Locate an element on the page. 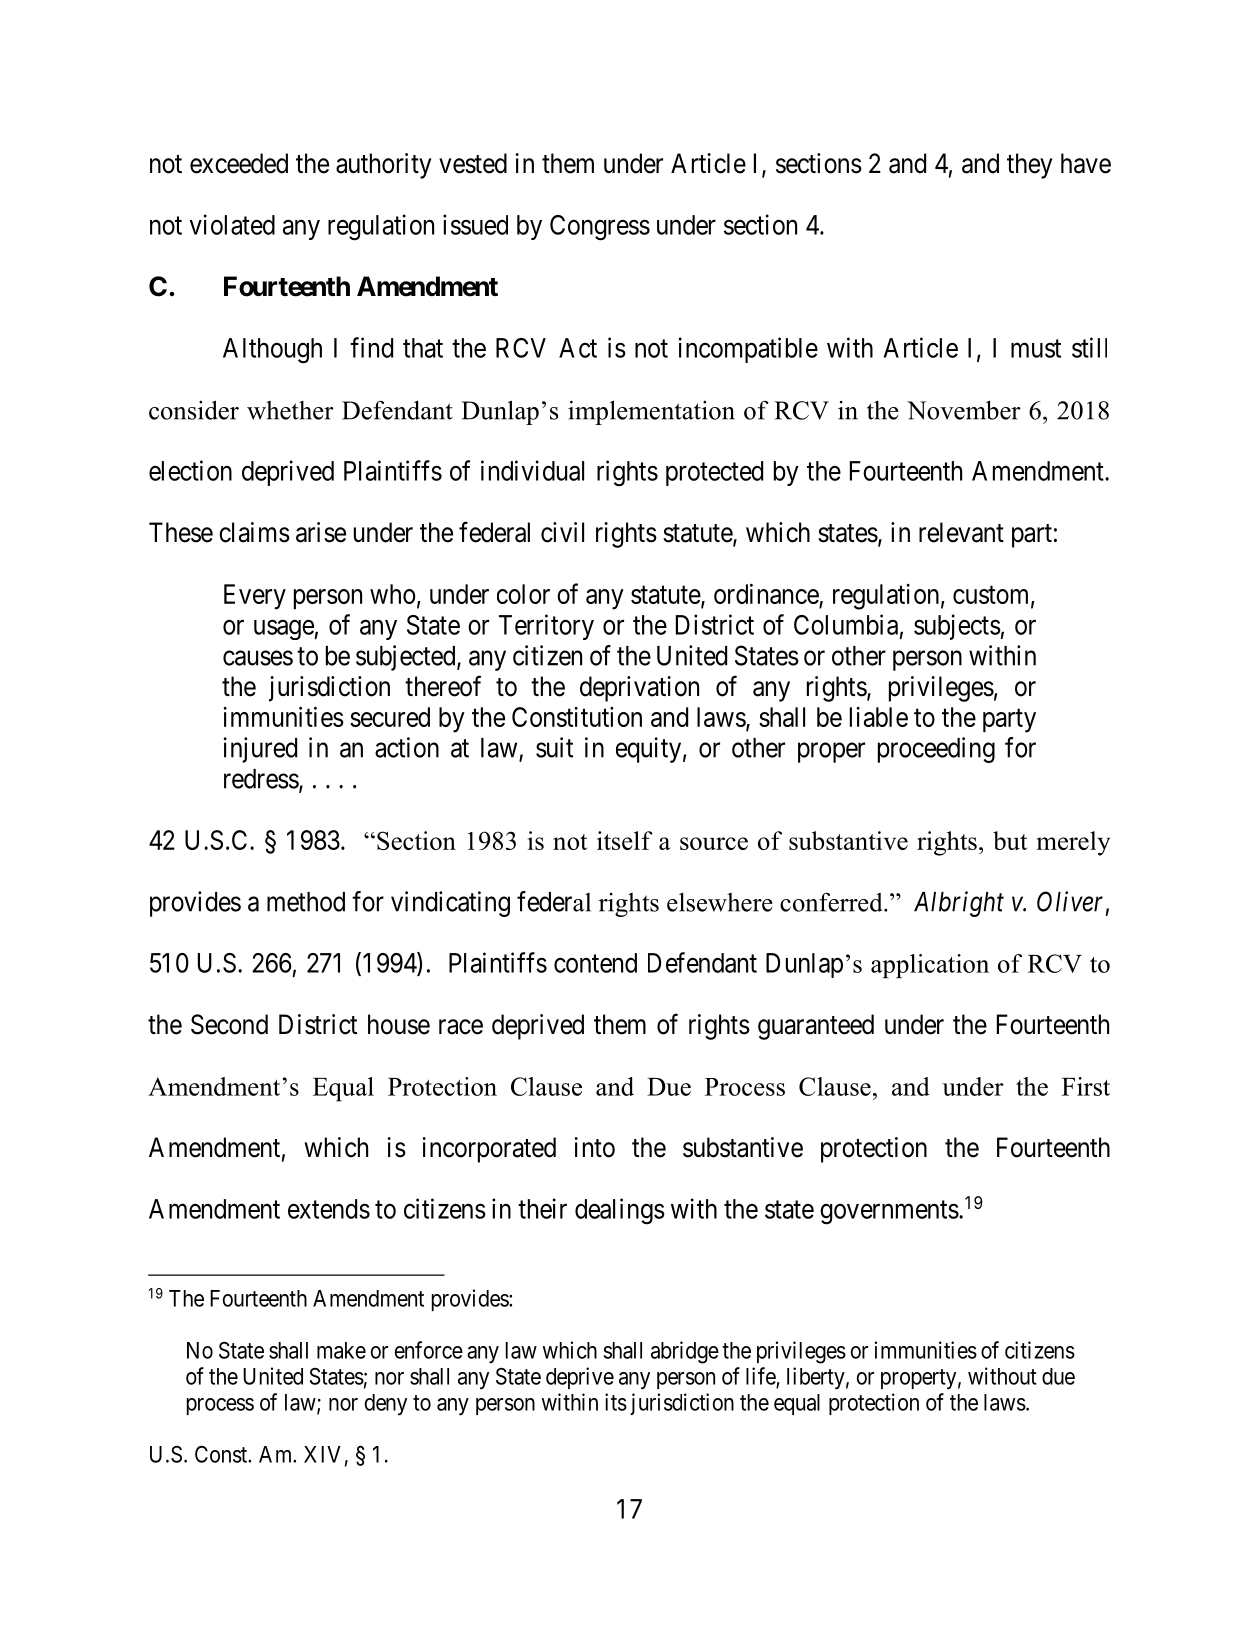  deprivation is located at coordinates (639, 689).
